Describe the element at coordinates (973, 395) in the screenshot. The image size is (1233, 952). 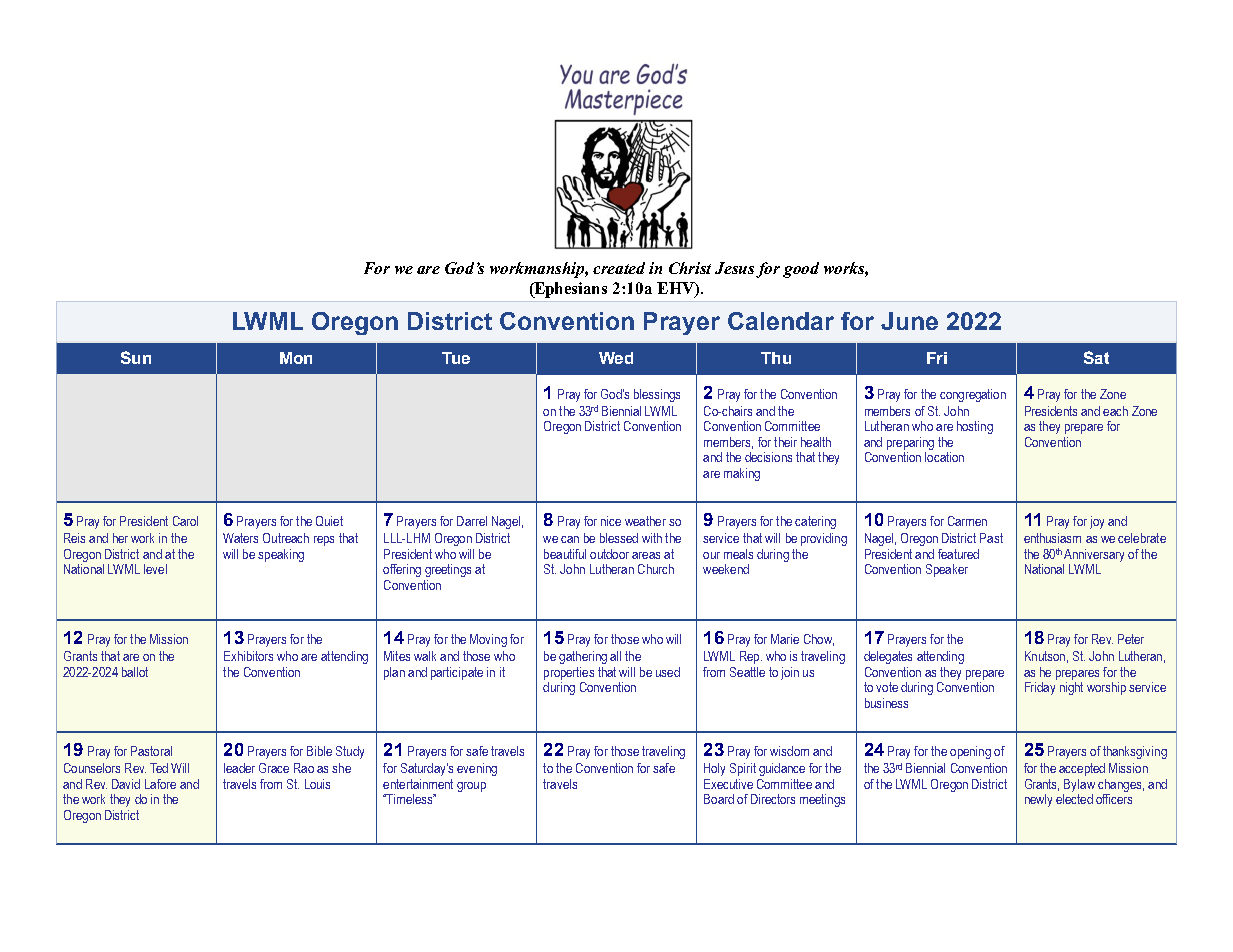
I see `congregation` at that location.
